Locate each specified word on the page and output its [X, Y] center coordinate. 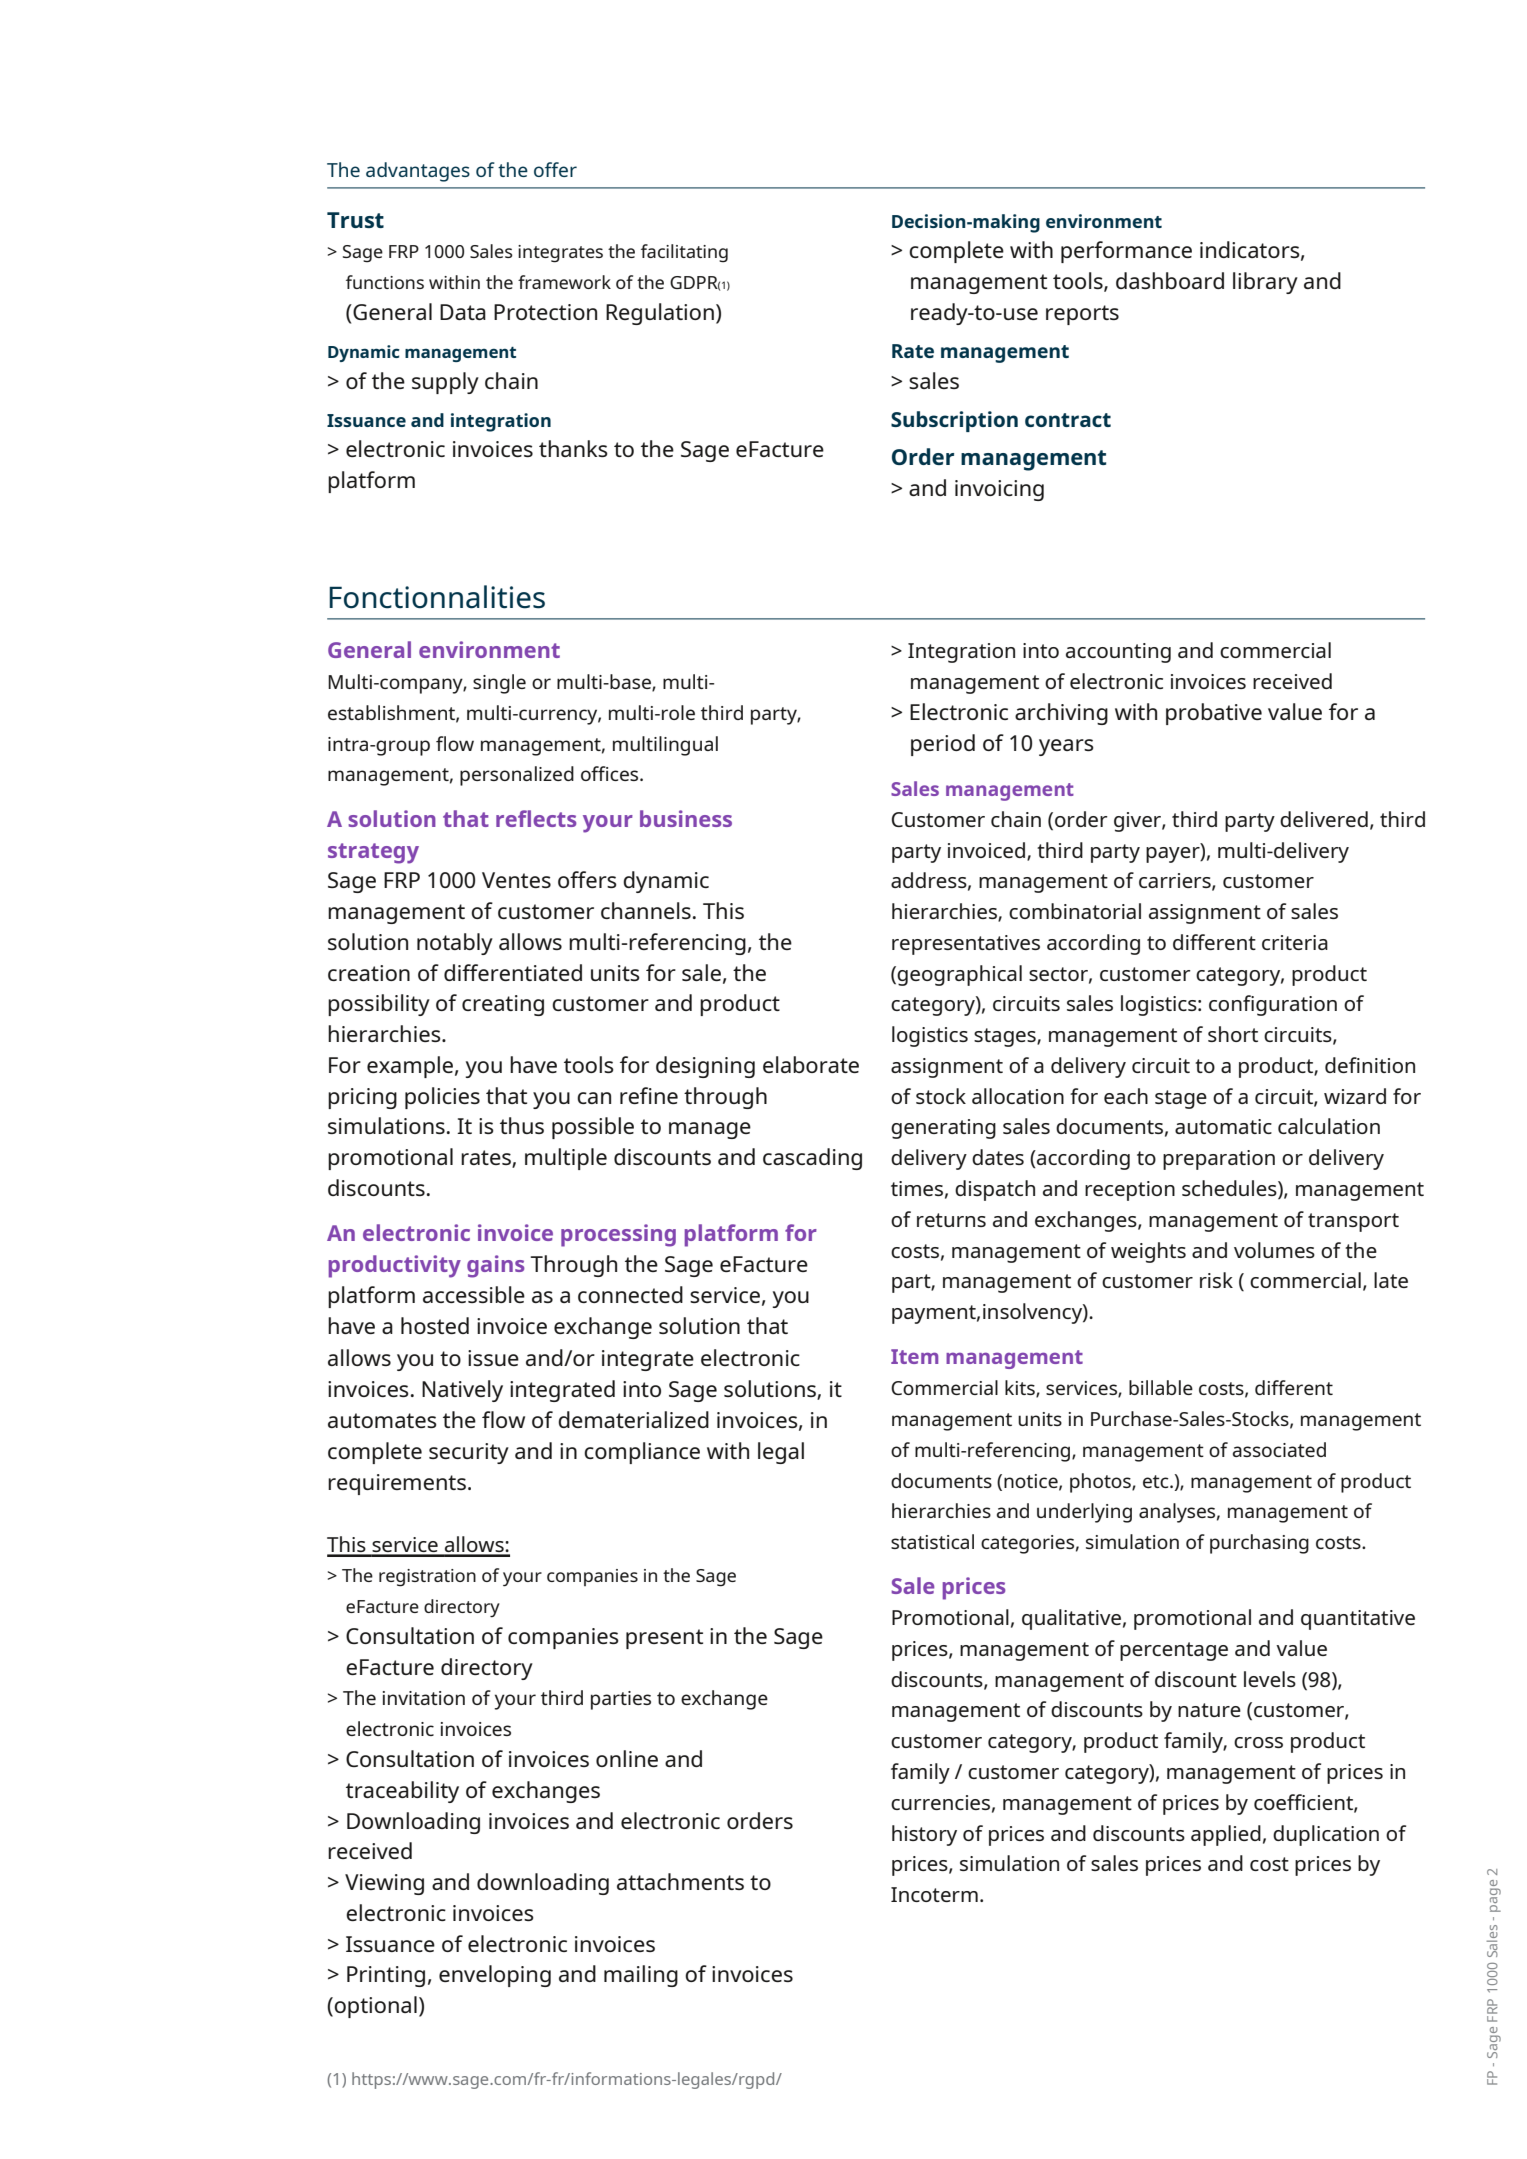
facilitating [684, 253]
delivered [1324, 819]
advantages [418, 172]
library [1265, 283]
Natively [462, 1391]
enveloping [495, 1976]
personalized [517, 776]
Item [914, 1356]
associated [1279, 1449]
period [943, 745]
